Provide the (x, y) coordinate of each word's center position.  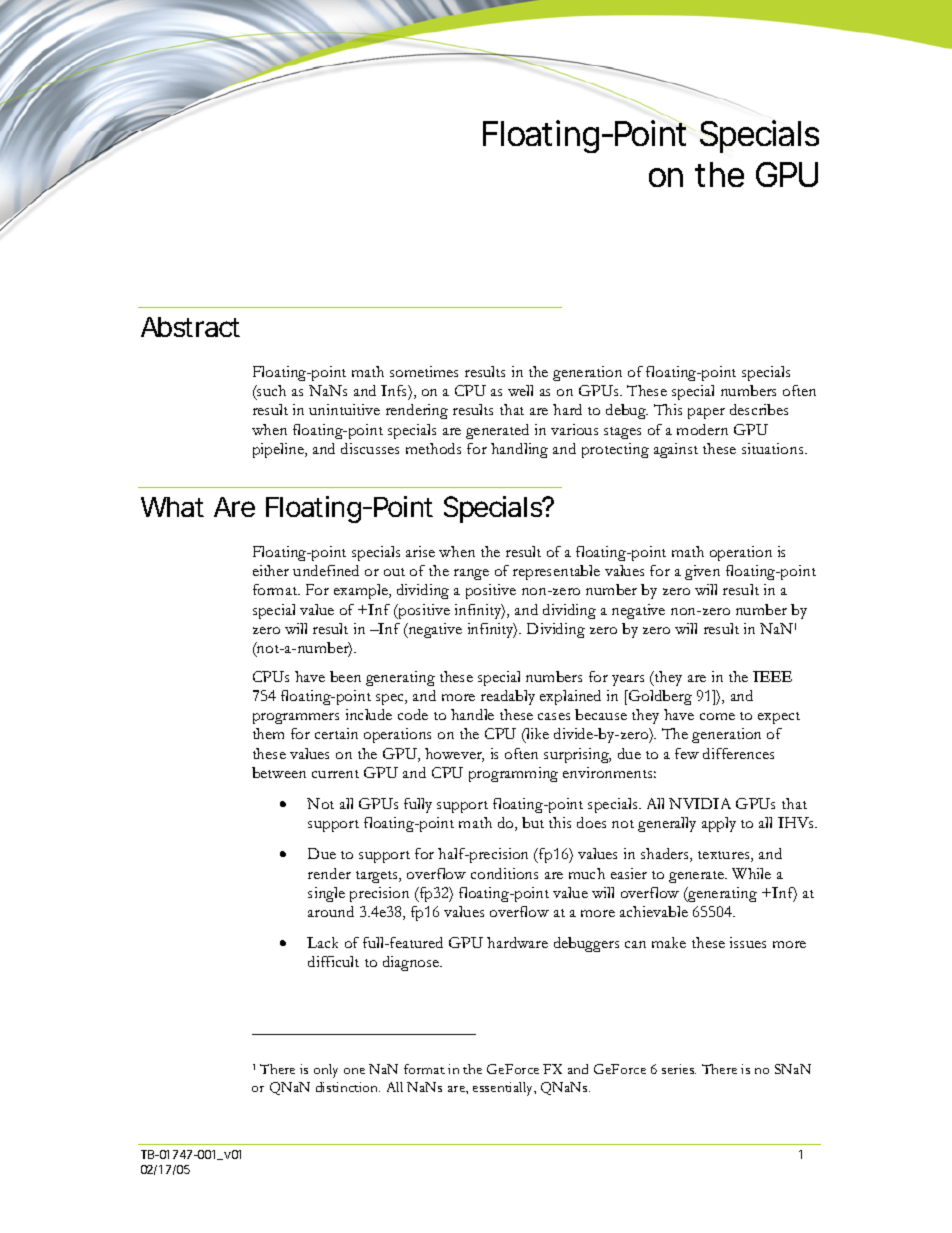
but (533, 822)
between (279, 772)
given (702, 572)
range (471, 574)
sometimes (424, 371)
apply (719, 824)
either (271, 570)
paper (706, 413)
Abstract (190, 327)
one (354, 1071)
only (326, 1071)
